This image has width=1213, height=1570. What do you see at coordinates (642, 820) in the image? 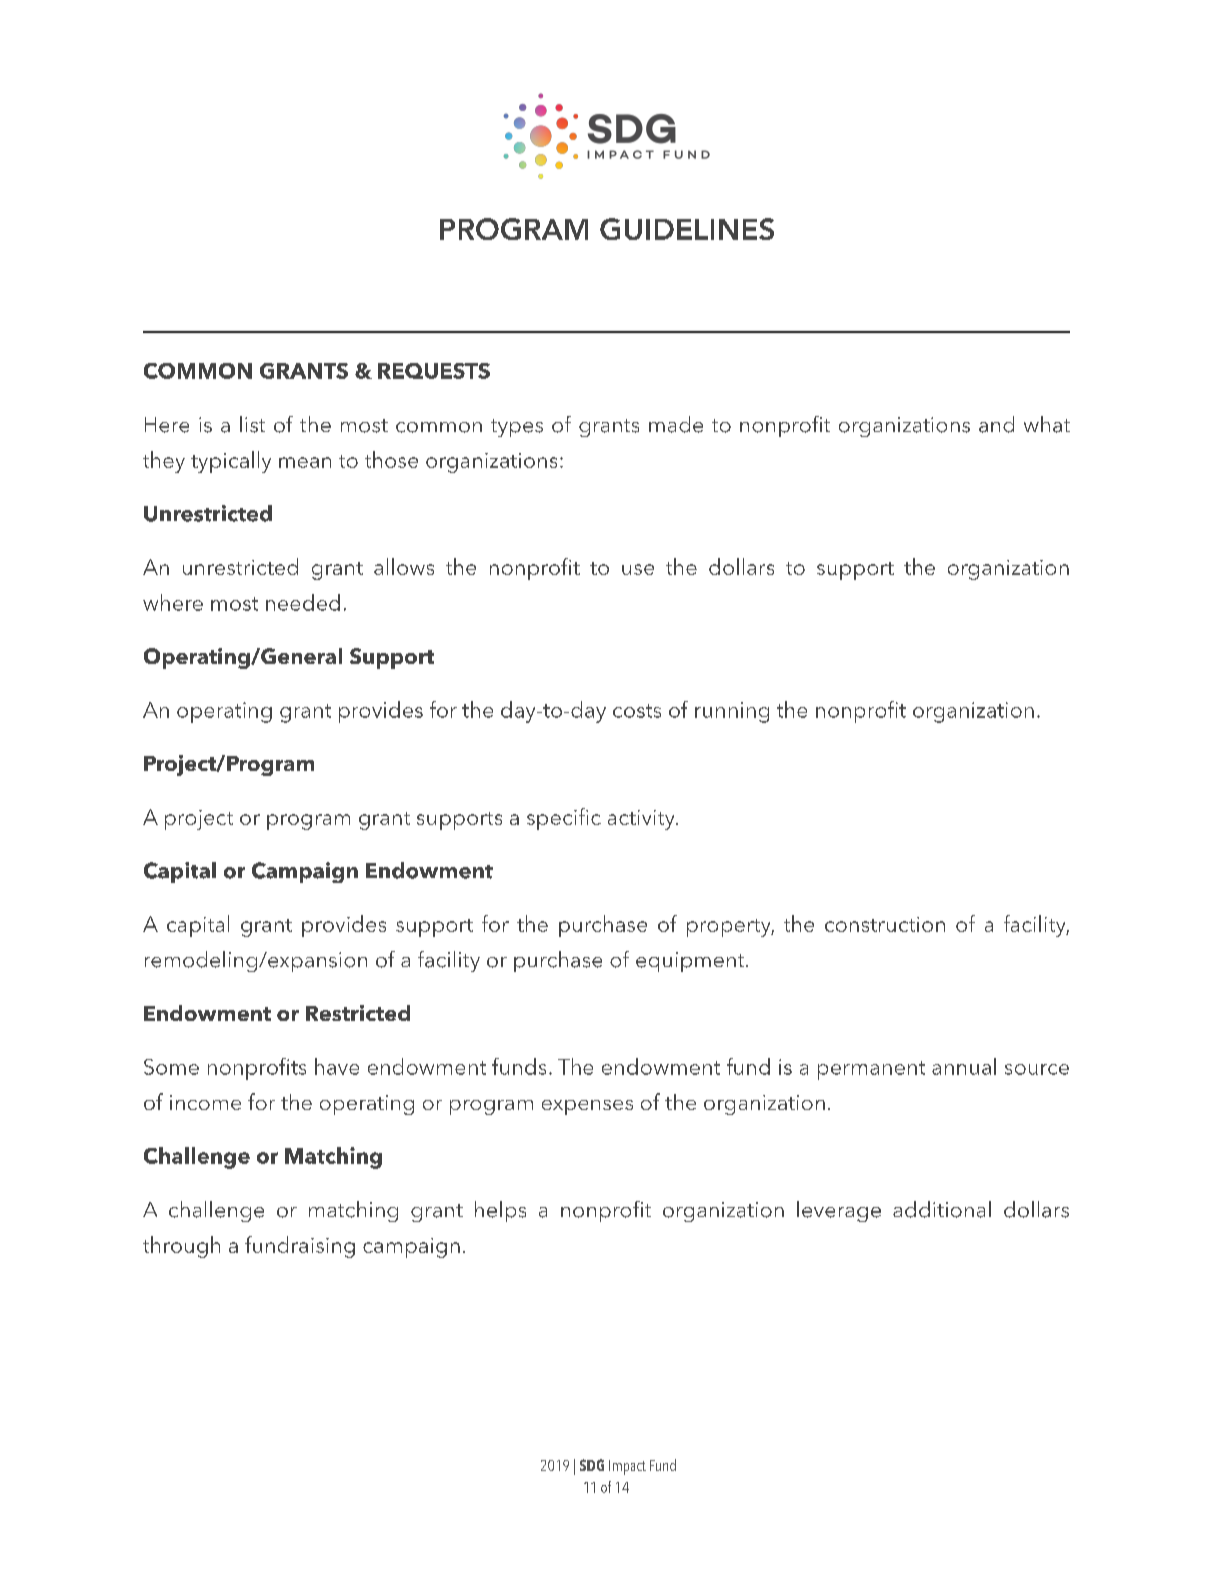
I see `activity` at bounding box center [642, 820].
